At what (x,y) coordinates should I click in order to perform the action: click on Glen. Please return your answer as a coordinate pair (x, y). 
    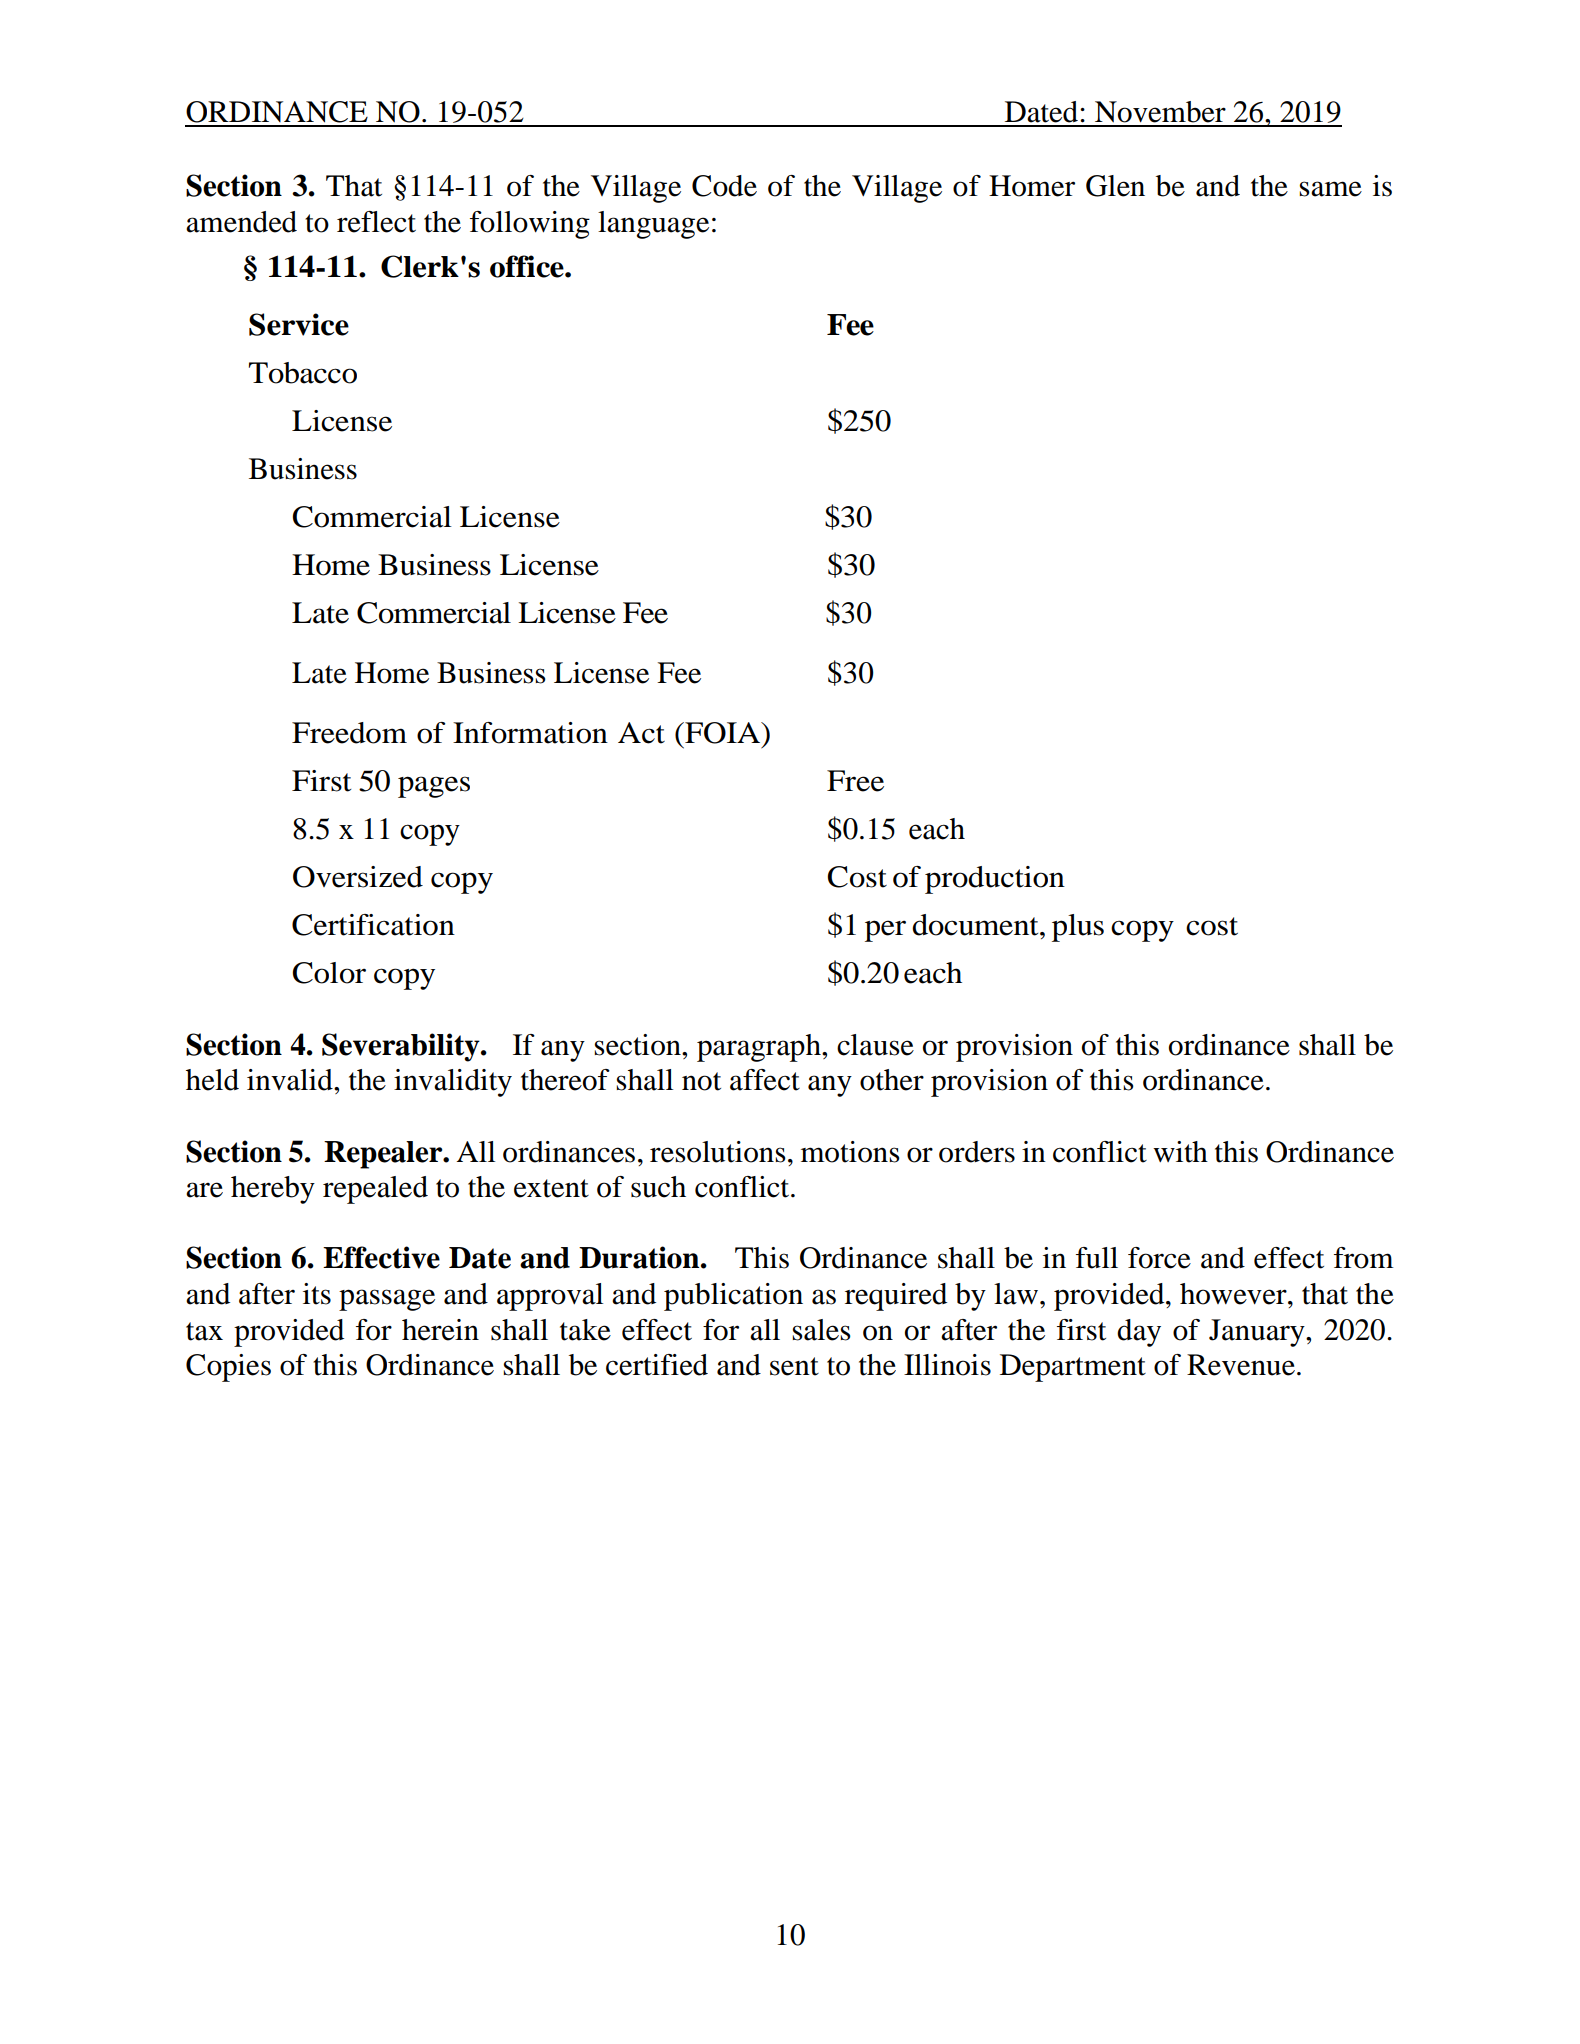
    Looking at the image, I should click on (1115, 186).
